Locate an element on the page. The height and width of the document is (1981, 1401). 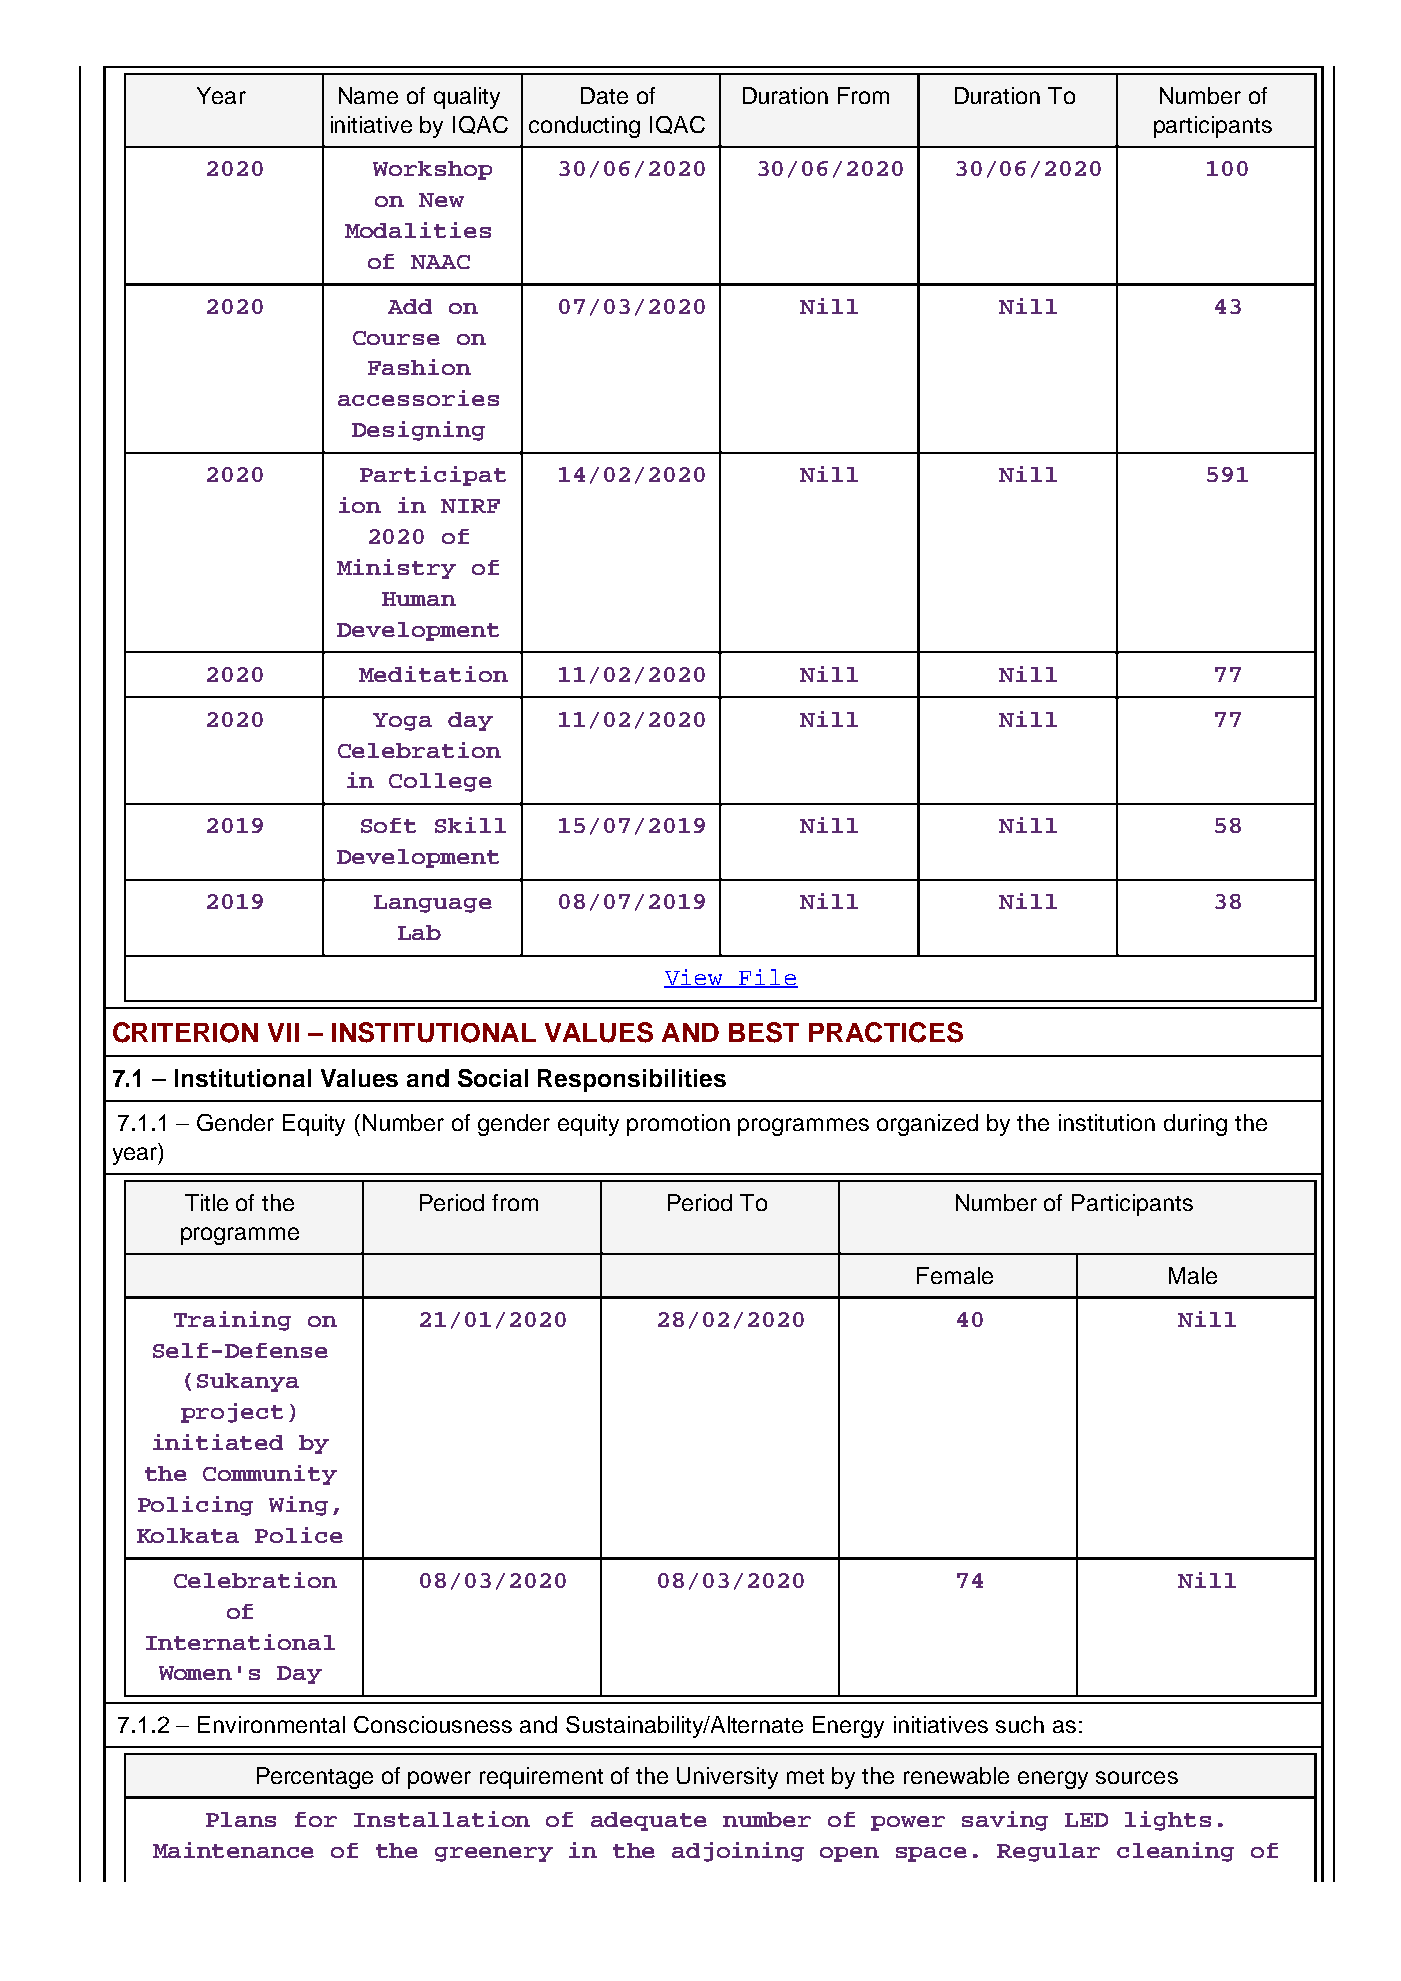
conducting is located at coordinates (584, 127).
